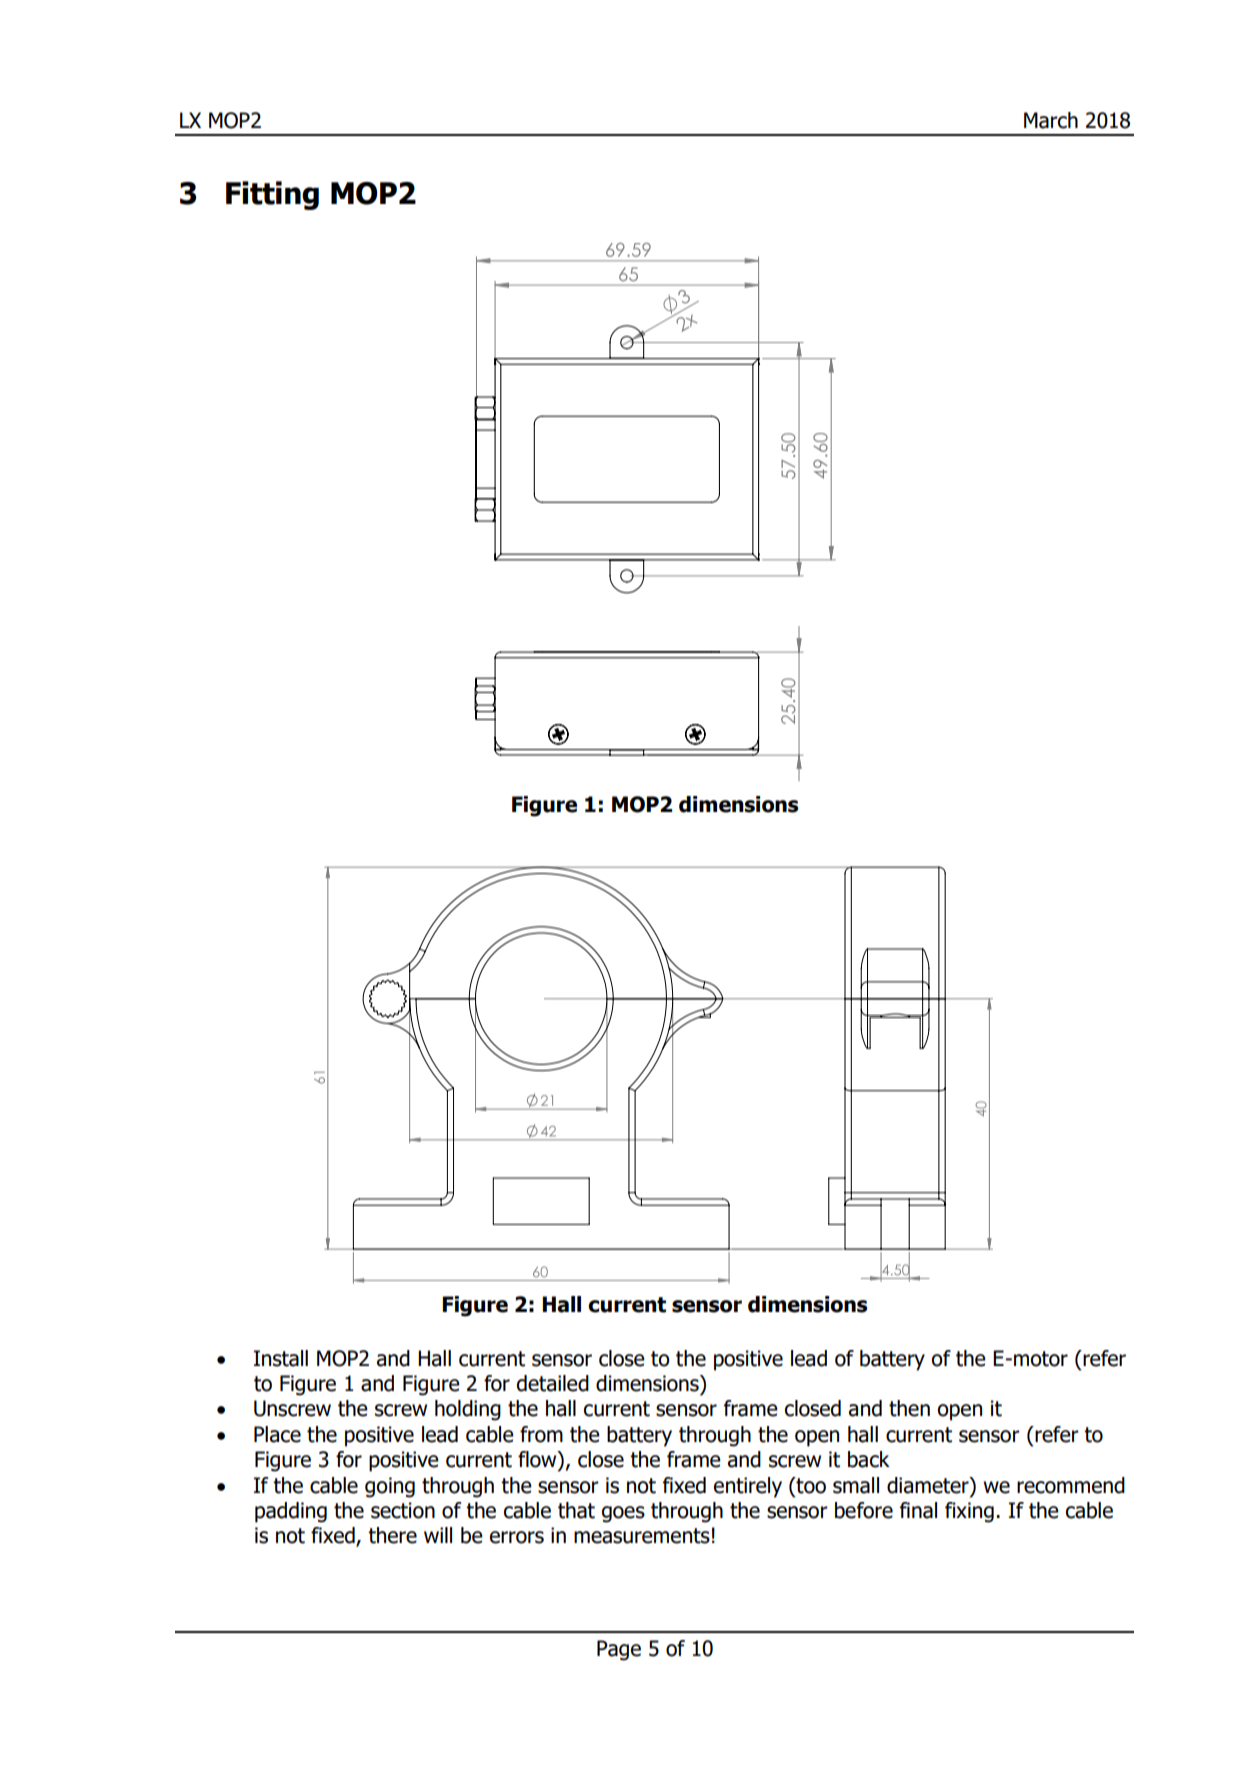 This image has width=1250, height=1767. What do you see at coordinates (277, 1434) in the image?
I see `Place` at bounding box center [277, 1434].
